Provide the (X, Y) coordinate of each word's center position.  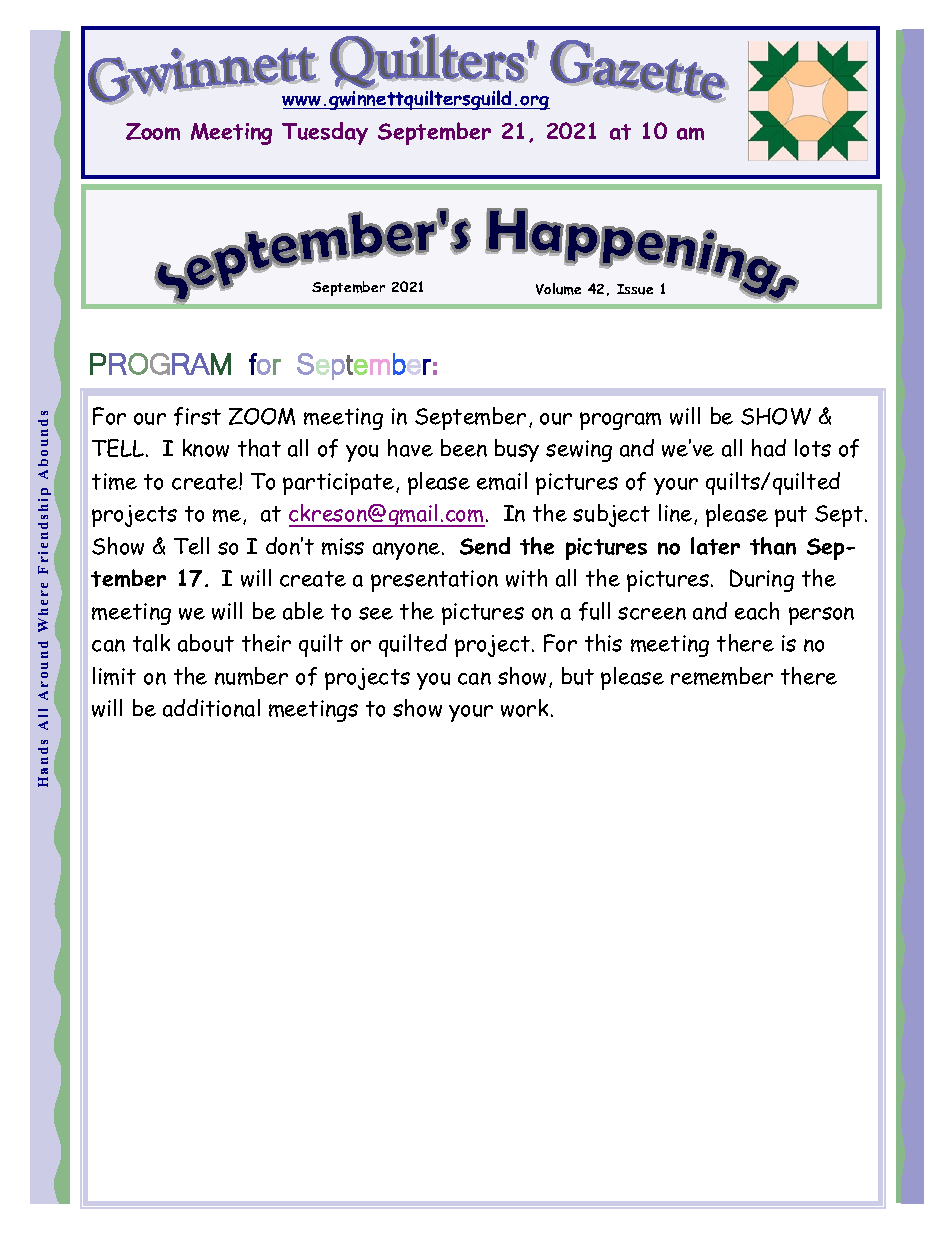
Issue (635, 289)
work (524, 708)
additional (211, 708)
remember (722, 676)
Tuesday (325, 133)
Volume (558, 289)
